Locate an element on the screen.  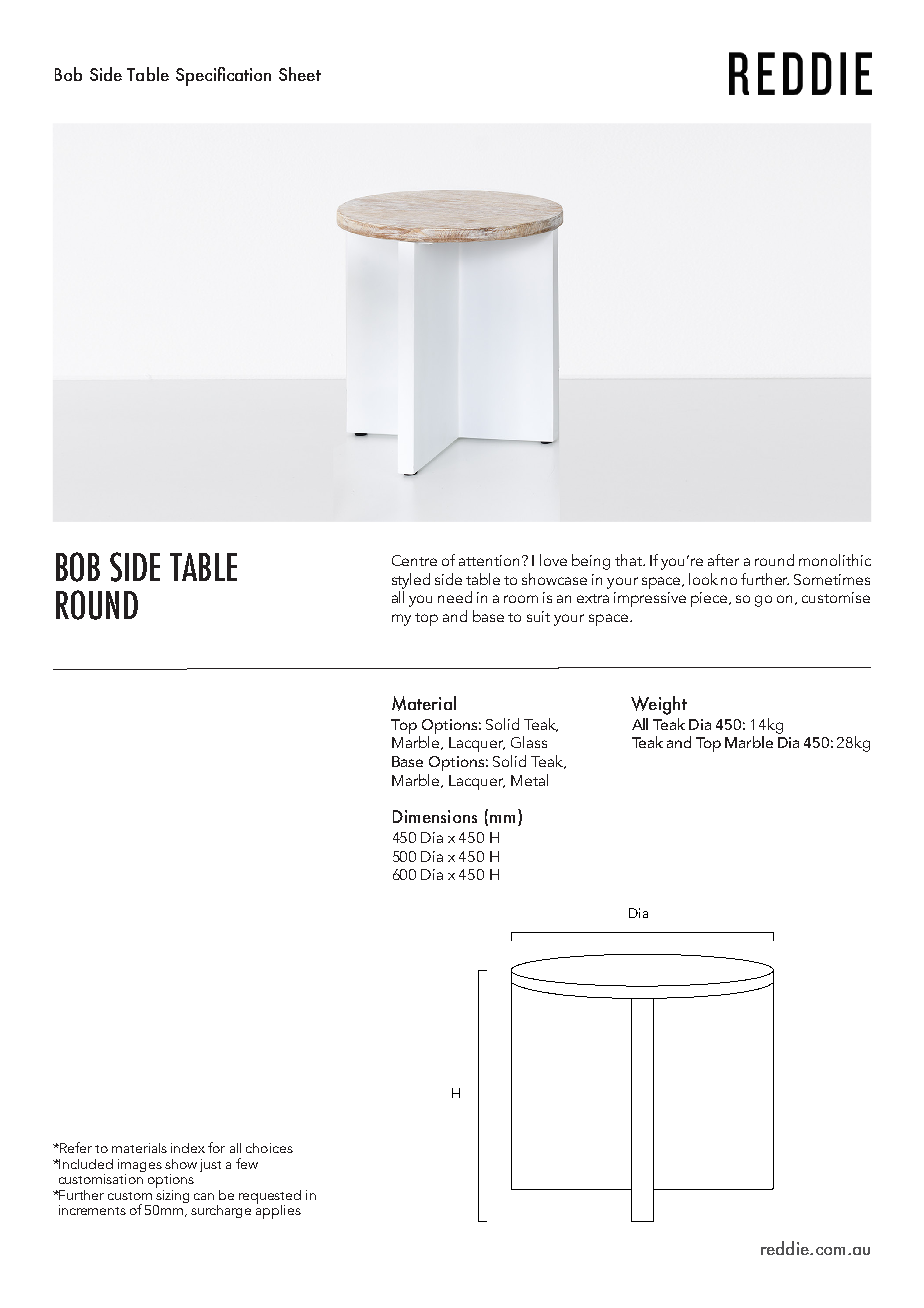
Specification is located at coordinates (223, 76).
